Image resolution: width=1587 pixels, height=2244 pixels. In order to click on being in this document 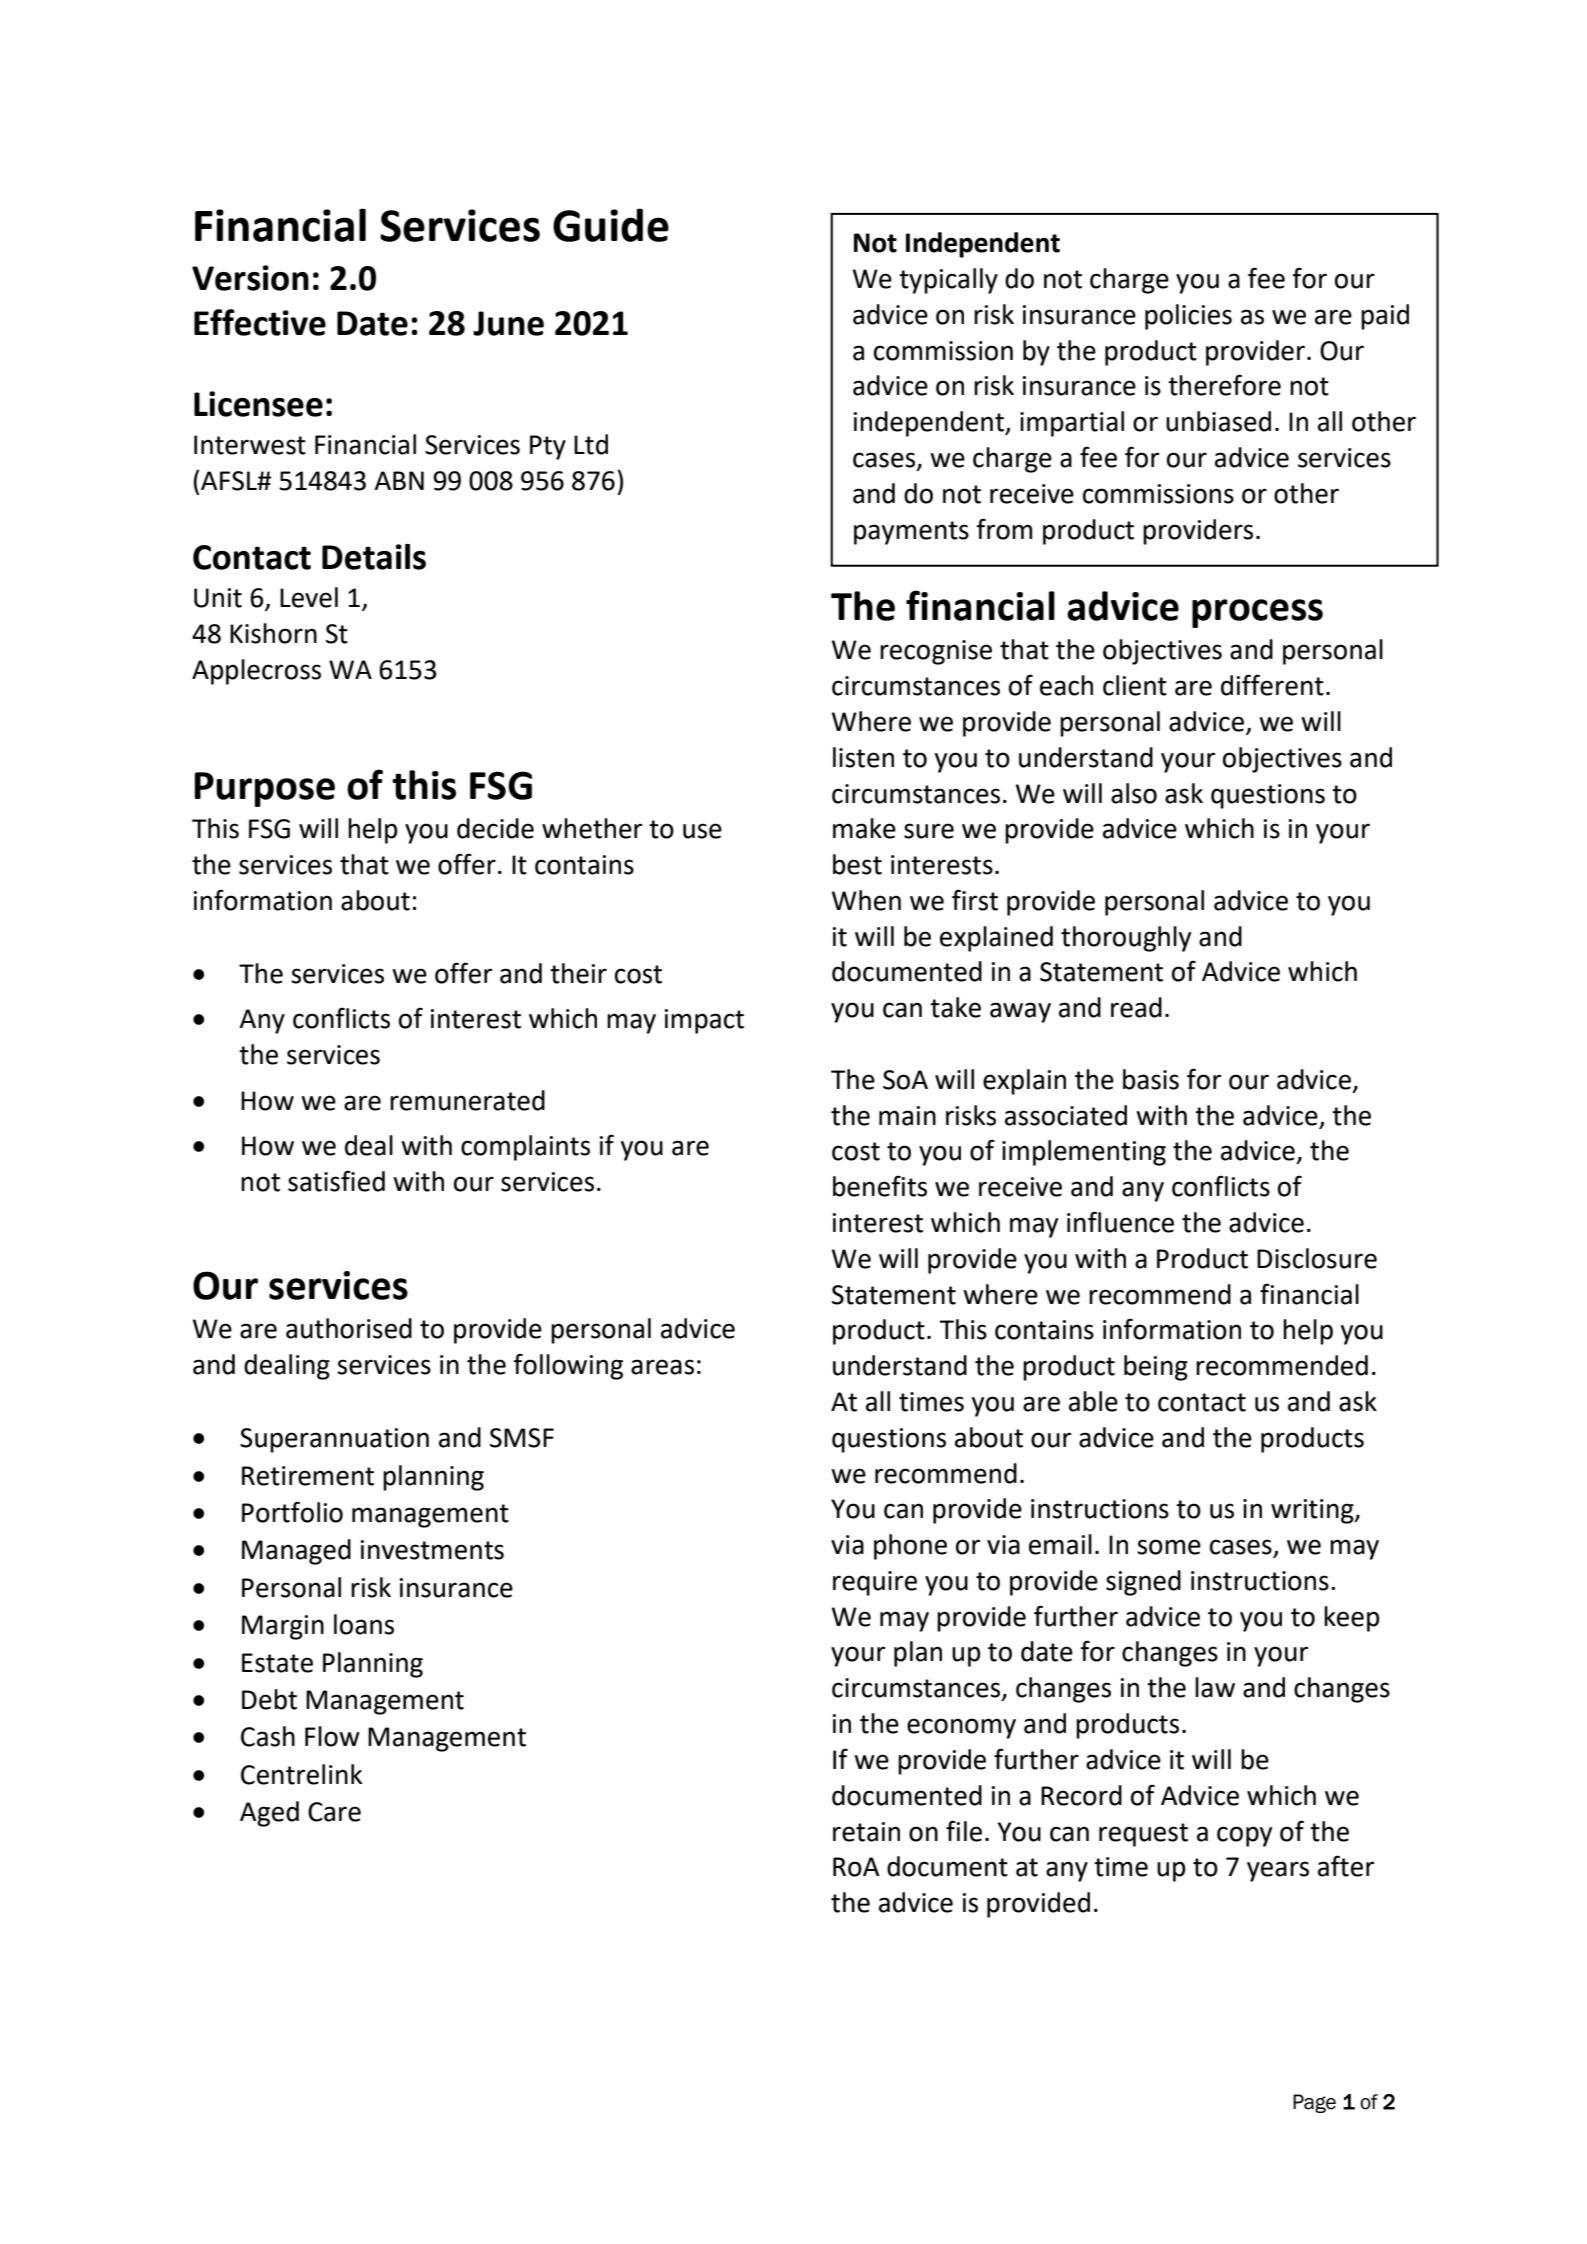, I will do `click(1156, 1368)`.
